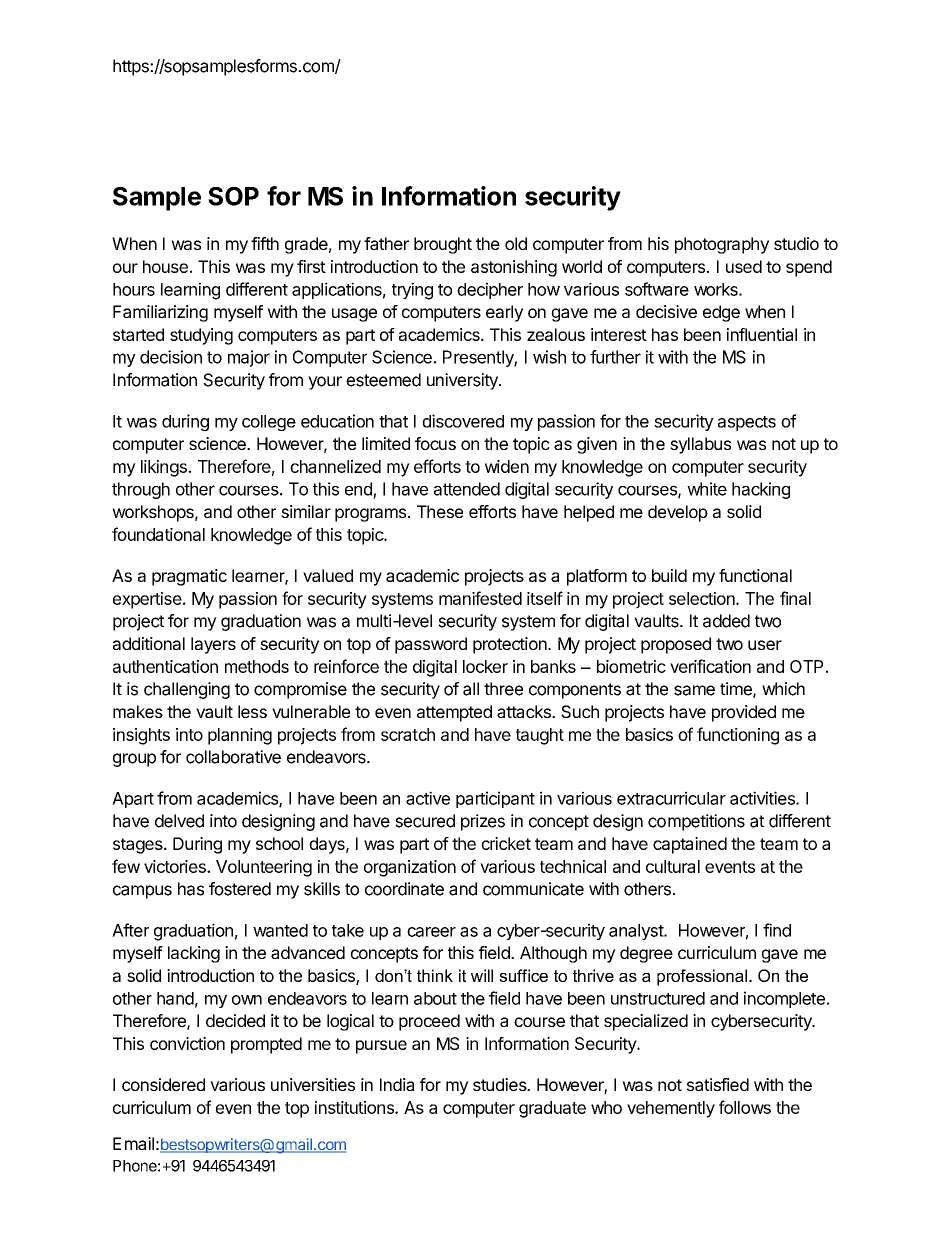 The height and width of the document is (1233, 952). Describe the element at coordinates (179, 821) in the document. I see `delved` at that location.
